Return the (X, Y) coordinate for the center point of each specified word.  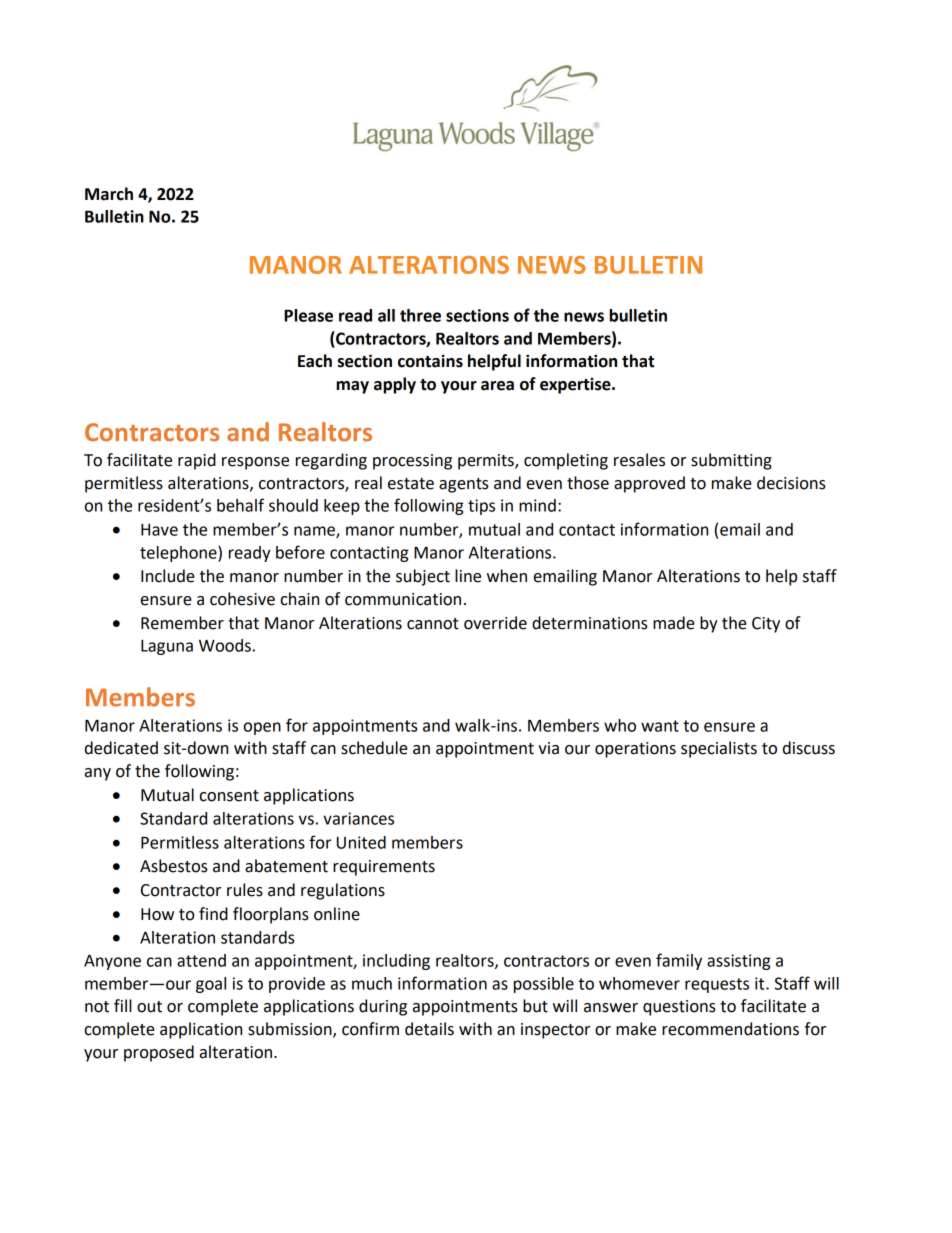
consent (229, 796)
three (420, 315)
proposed (159, 1053)
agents (464, 485)
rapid (197, 461)
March (109, 194)
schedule (374, 748)
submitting (731, 461)
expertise (576, 385)
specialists (719, 749)
